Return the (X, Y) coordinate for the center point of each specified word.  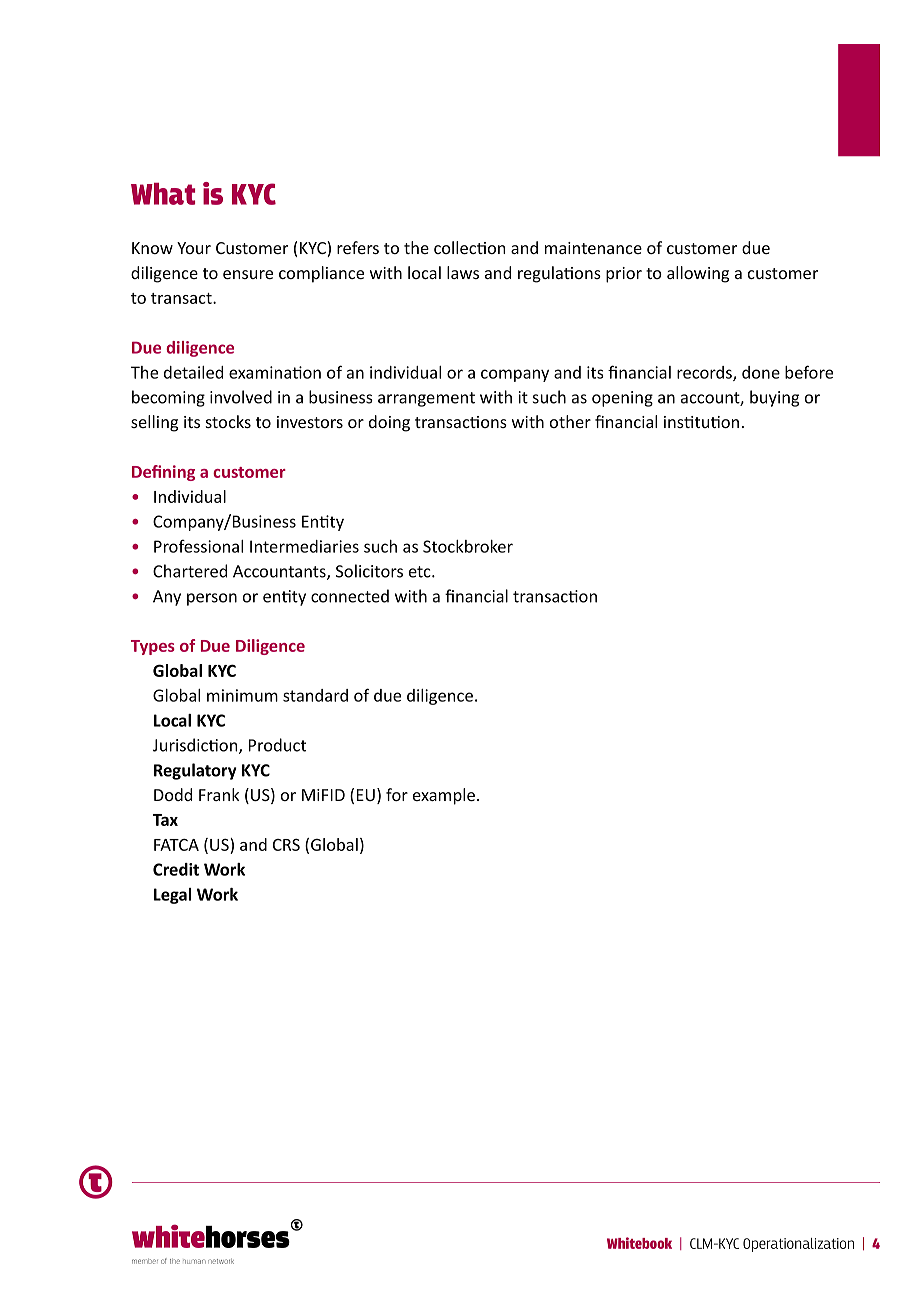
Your (194, 248)
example (444, 796)
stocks (228, 421)
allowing (698, 274)
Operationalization (798, 1245)
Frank (219, 794)
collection (470, 247)
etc (421, 572)
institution (701, 422)
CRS (286, 845)
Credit (176, 869)
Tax (165, 820)
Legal (172, 896)
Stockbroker (468, 546)
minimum (242, 695)
